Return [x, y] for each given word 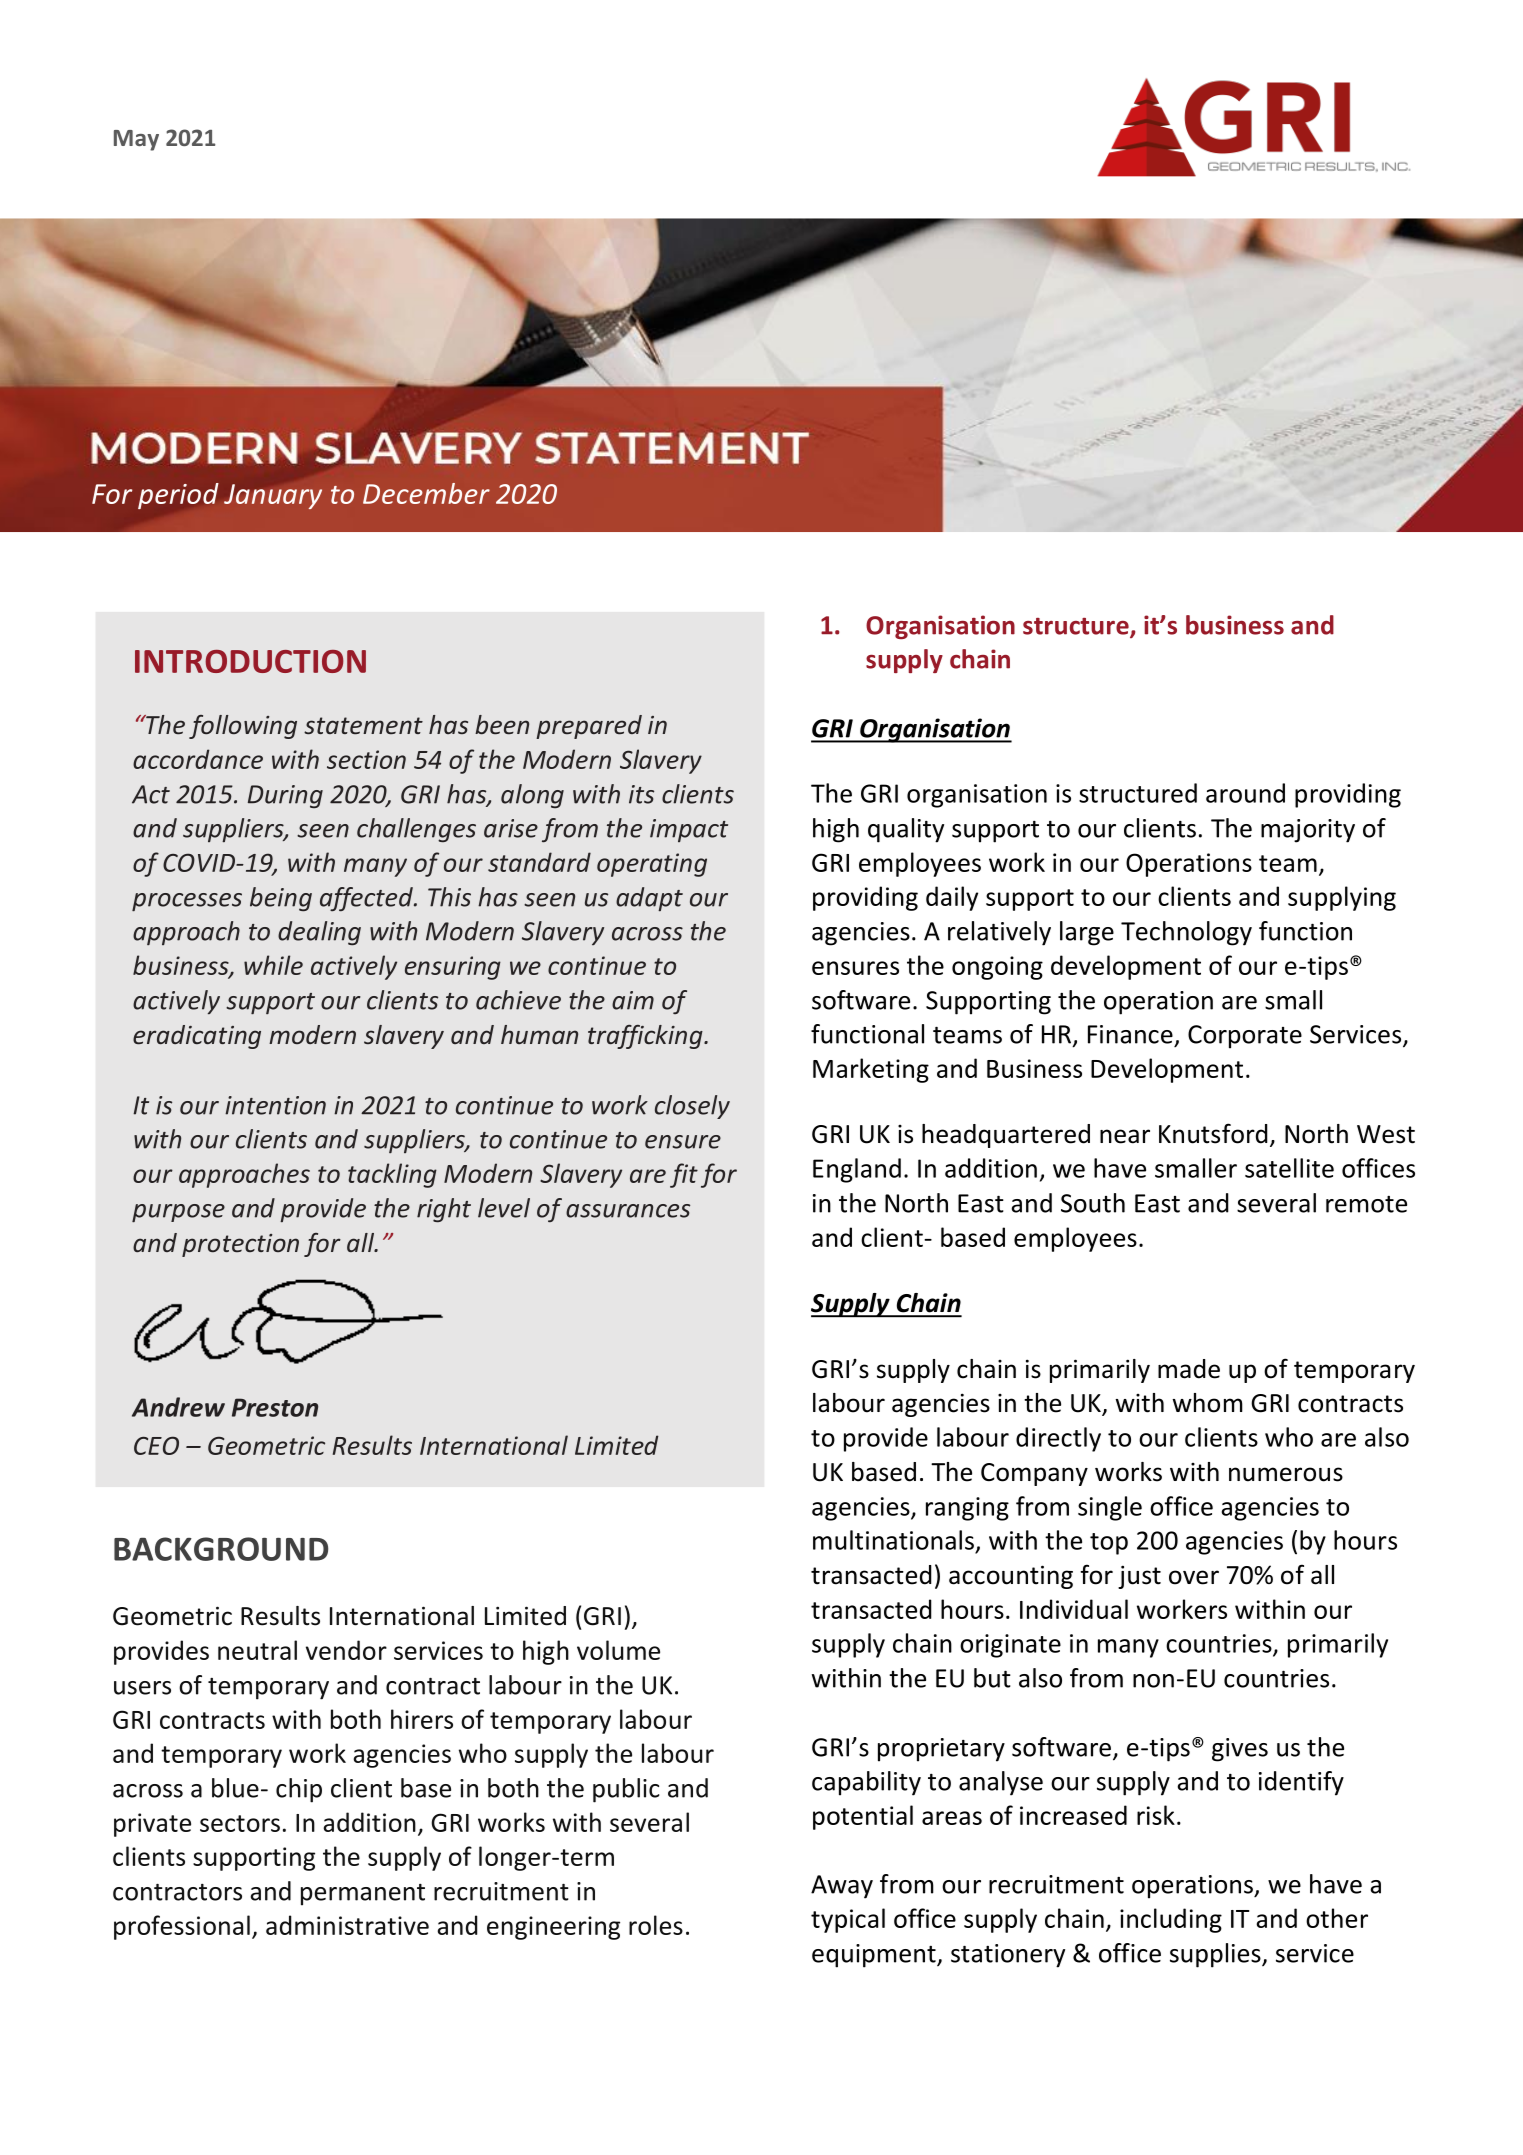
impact [689, 830]
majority [1308, 831]
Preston [275, 1407]
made [1189, 1369]
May [136, 140]
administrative [347, 1925]
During [285, 796]
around [1245, 793]
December [426, 493]
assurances [628, 1211]
